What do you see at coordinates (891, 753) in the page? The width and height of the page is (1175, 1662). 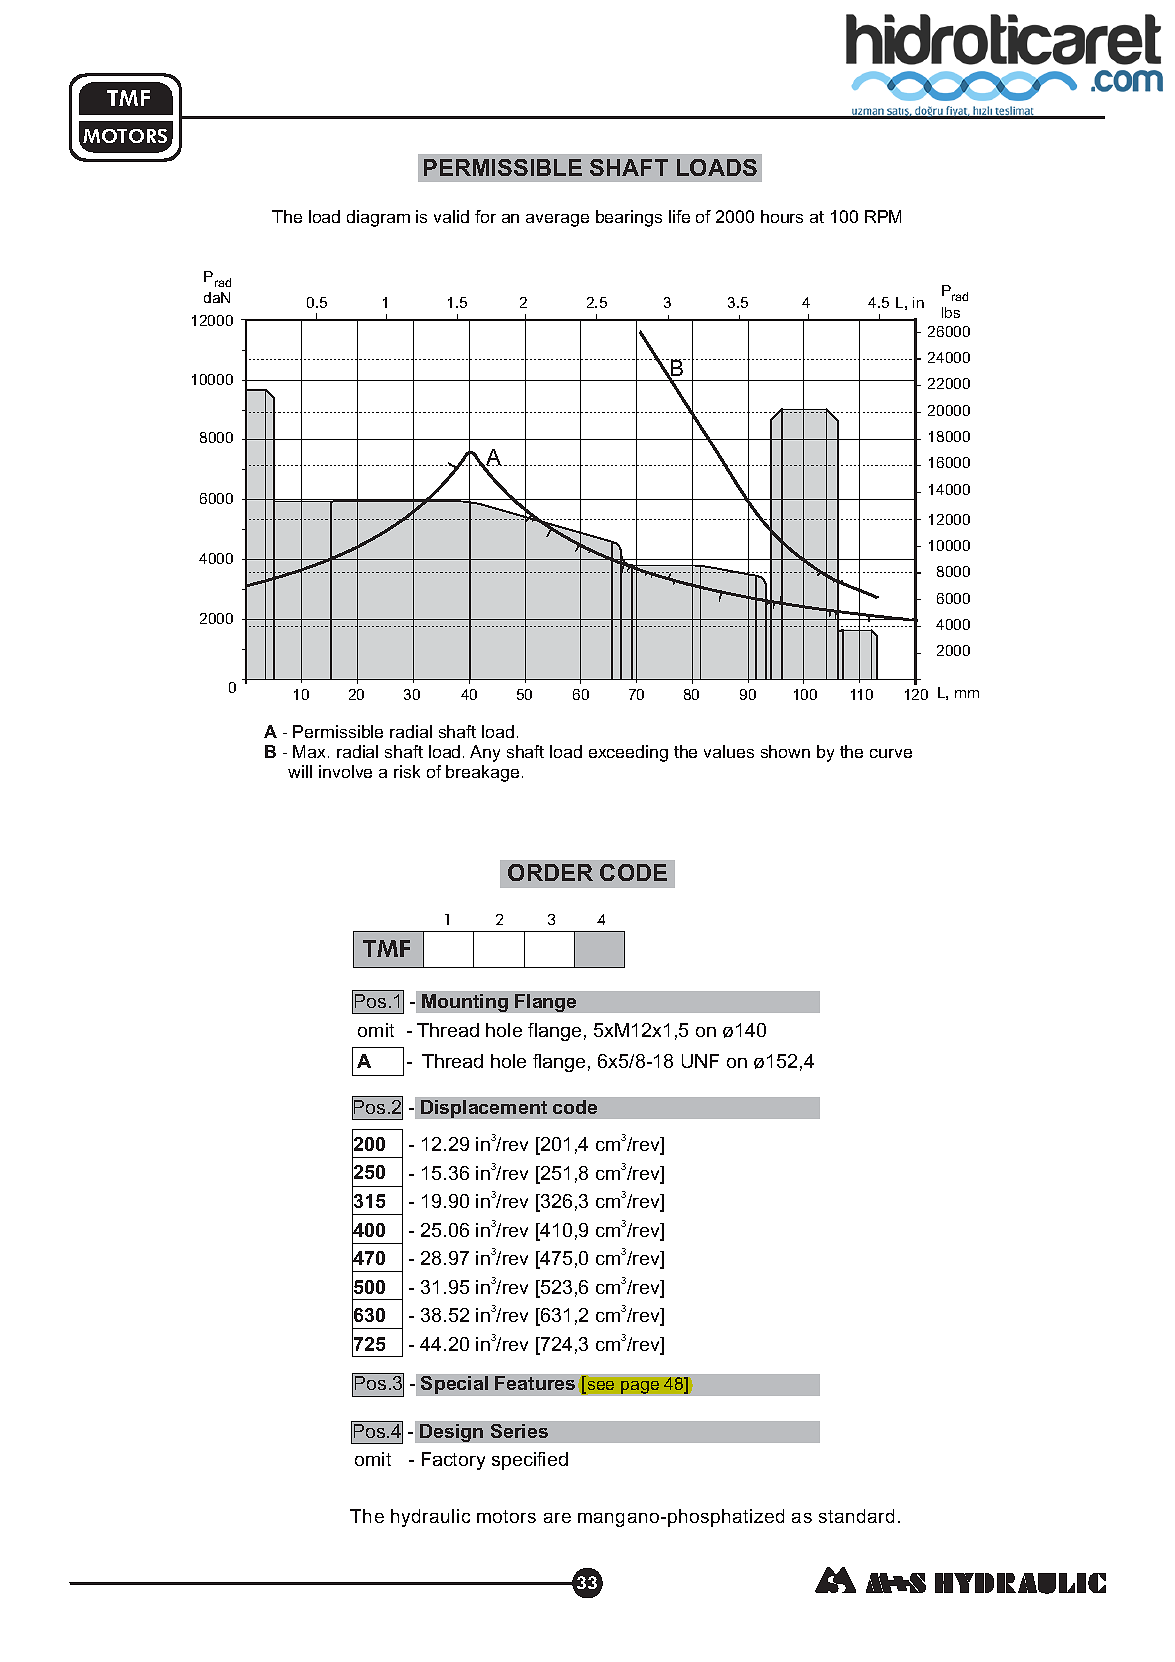 I see `curve` at bounding box center [891, 753].
